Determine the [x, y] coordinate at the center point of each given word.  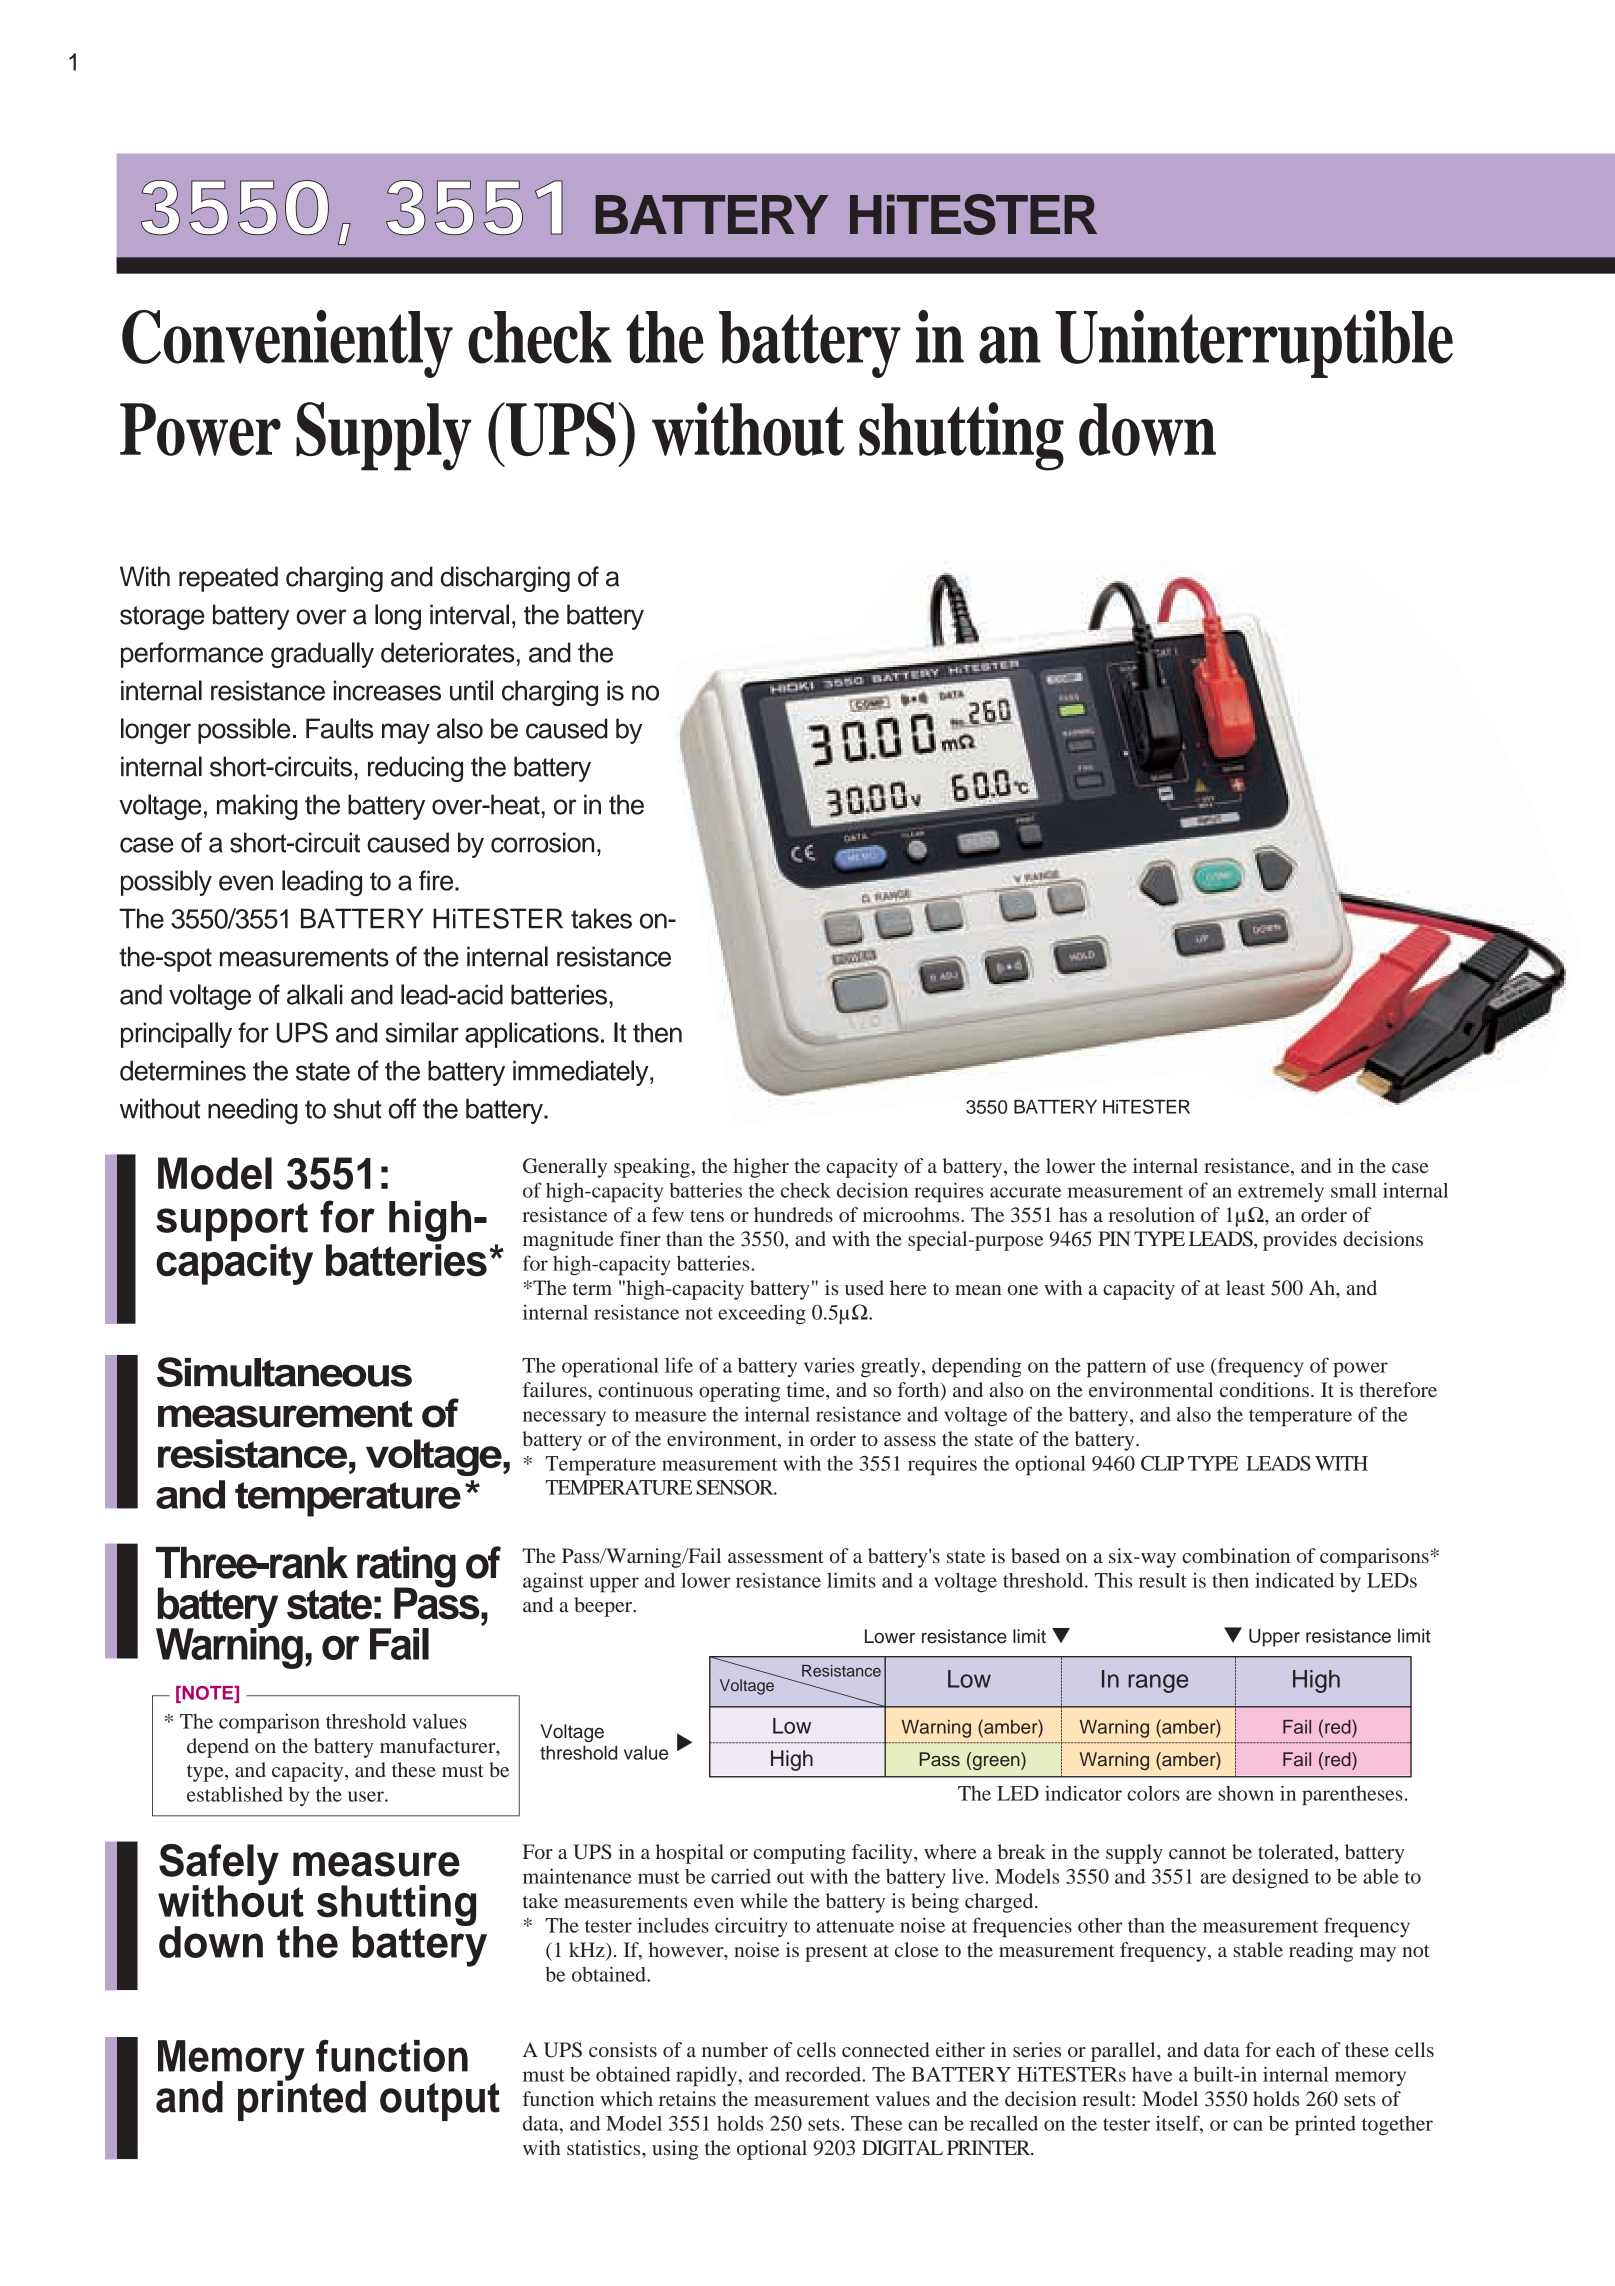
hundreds [793, 1214]
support [232, 1222]
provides [1300, 1241]
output [440, 2102]
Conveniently [287, 344]
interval [469, 614]
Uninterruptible [1254, 344]
